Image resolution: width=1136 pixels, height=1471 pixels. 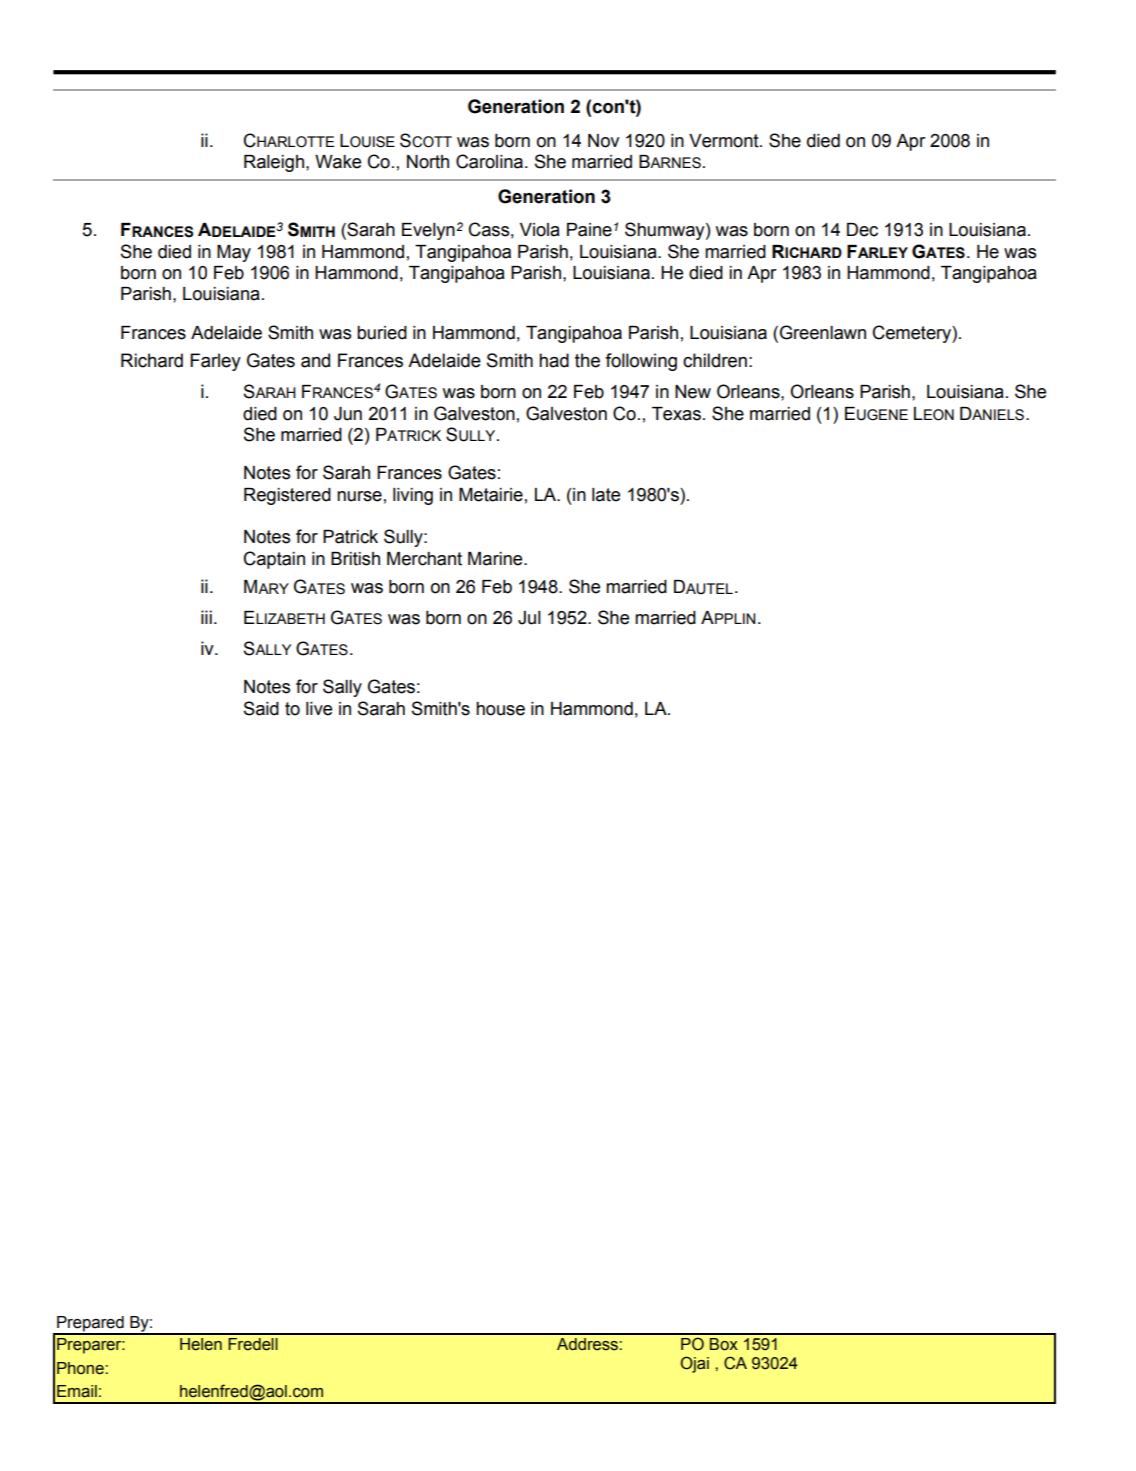 I want to click on live, so click(x=319, y=709).
